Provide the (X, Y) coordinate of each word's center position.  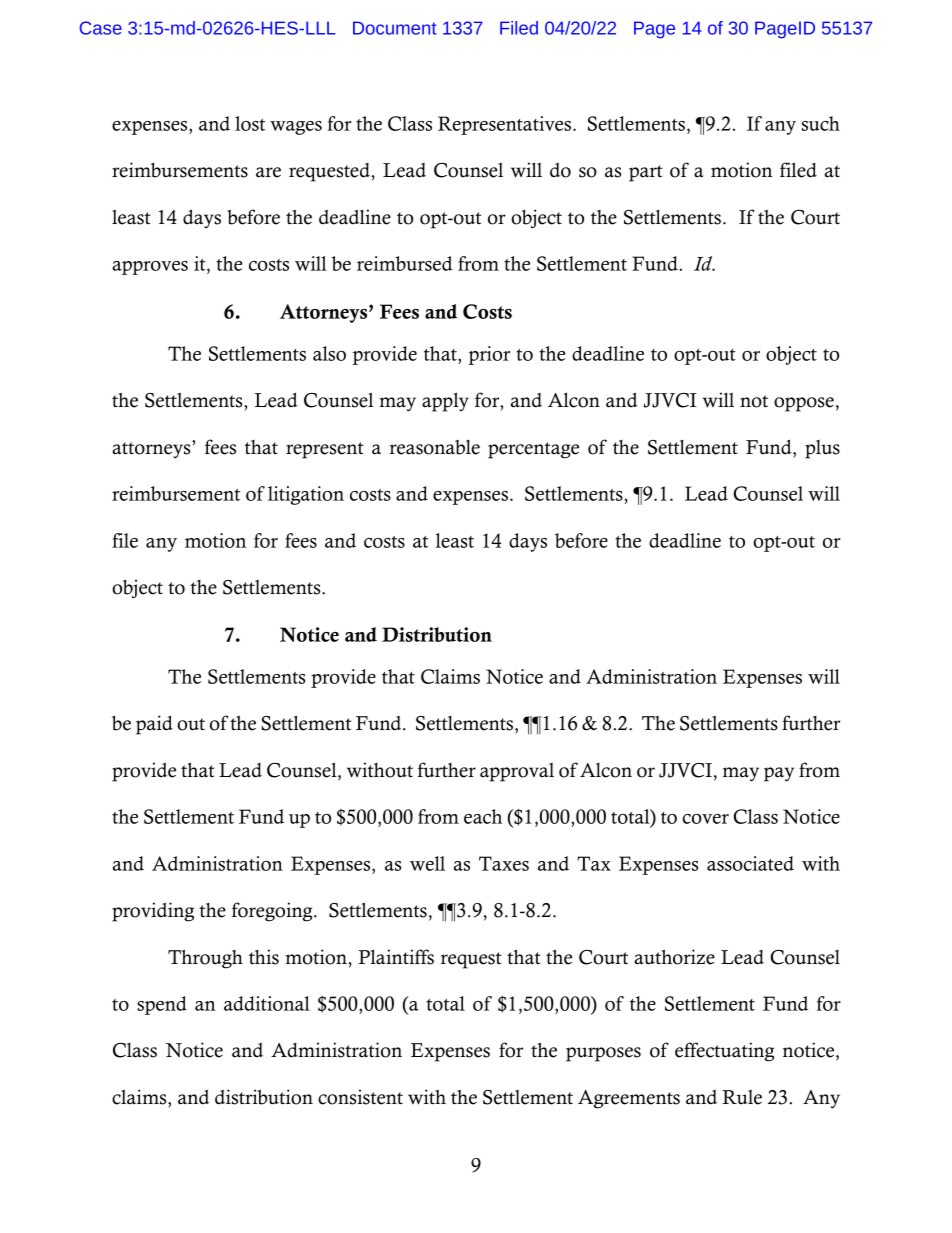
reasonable (434, 447)
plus (822, 449)
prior (489, 355)
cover (706, 819)
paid (154, 725)
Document (395, 28)
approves (150, 268)
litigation (306, 495)
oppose (804, 404)
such (821, 123)
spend (162, 1005)
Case (101, 28)
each (483, 816)
